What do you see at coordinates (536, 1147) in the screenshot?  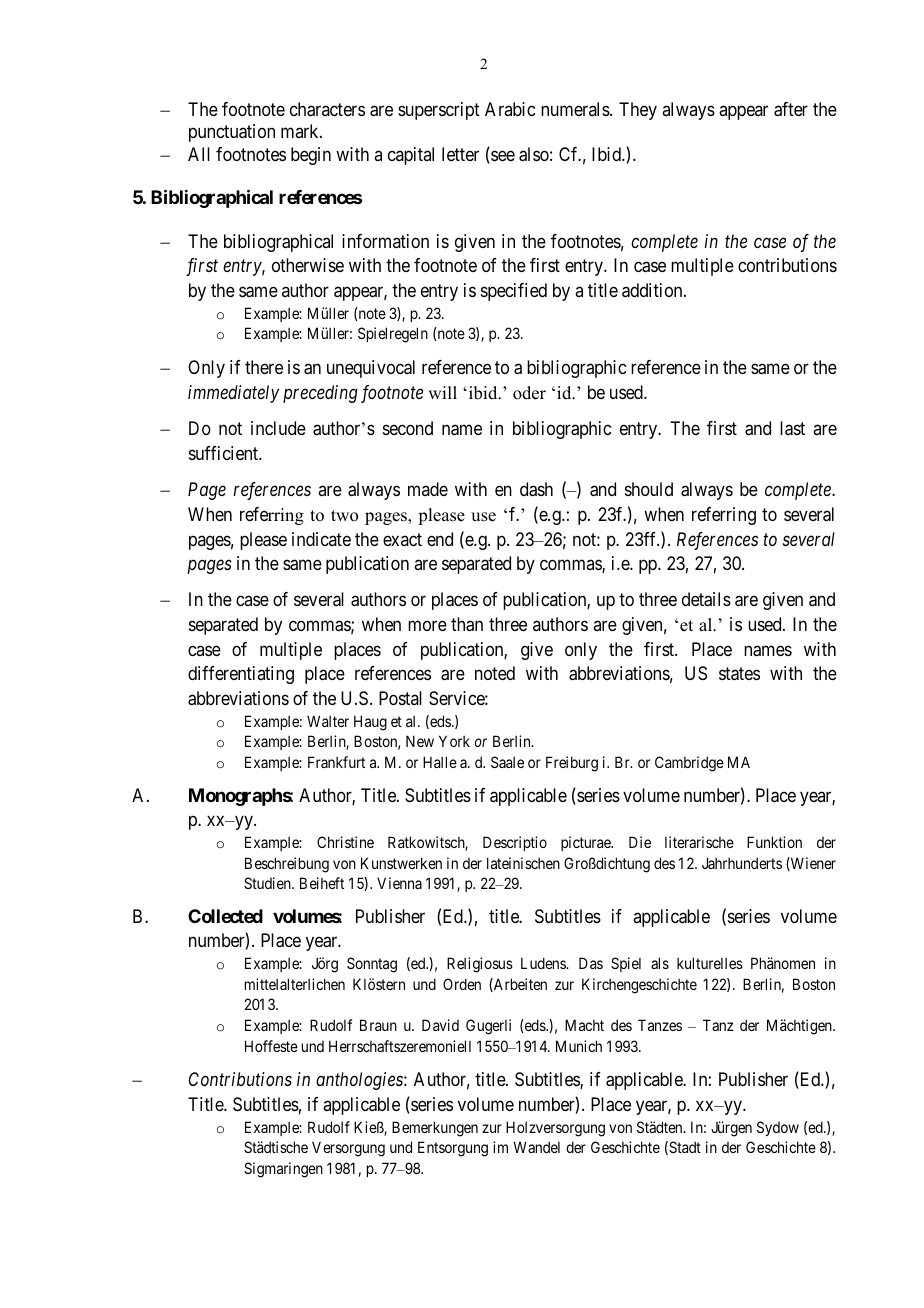 I see `Wandel` at bounding box center [536, 1147].
